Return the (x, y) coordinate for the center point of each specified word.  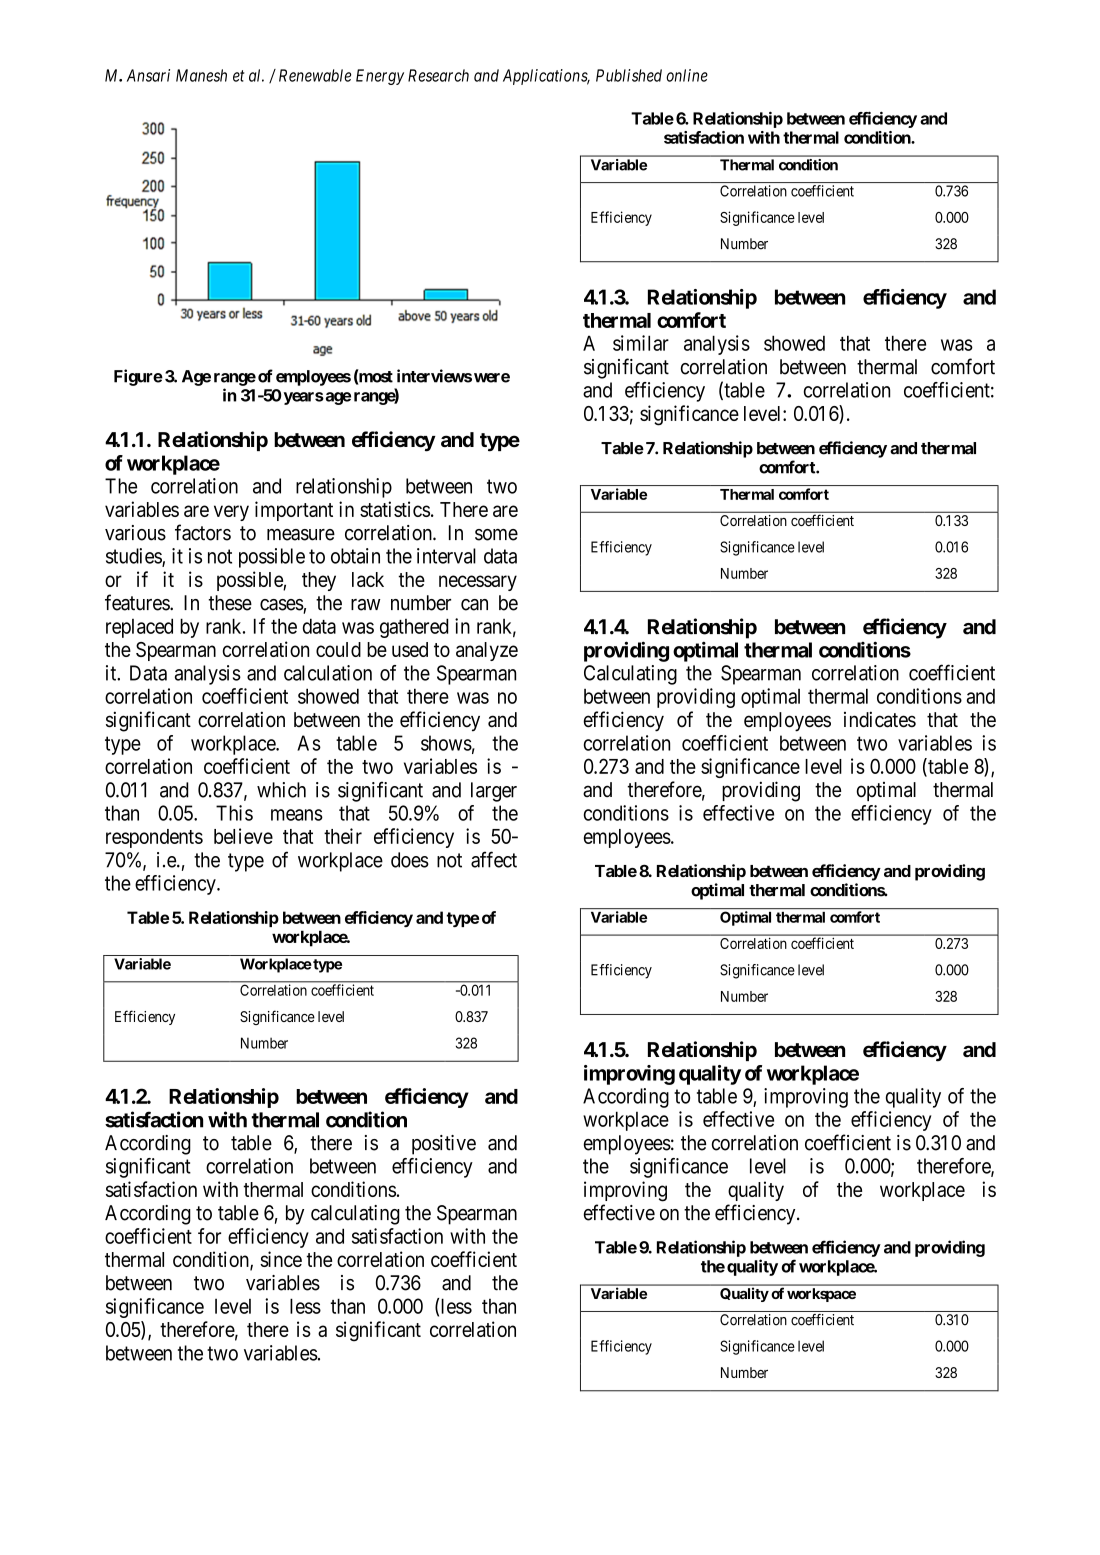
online (687, 75)
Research (438, 75)
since (281, 1259)
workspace (821, 1295)
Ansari (148, 75)
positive (444, 1145)
